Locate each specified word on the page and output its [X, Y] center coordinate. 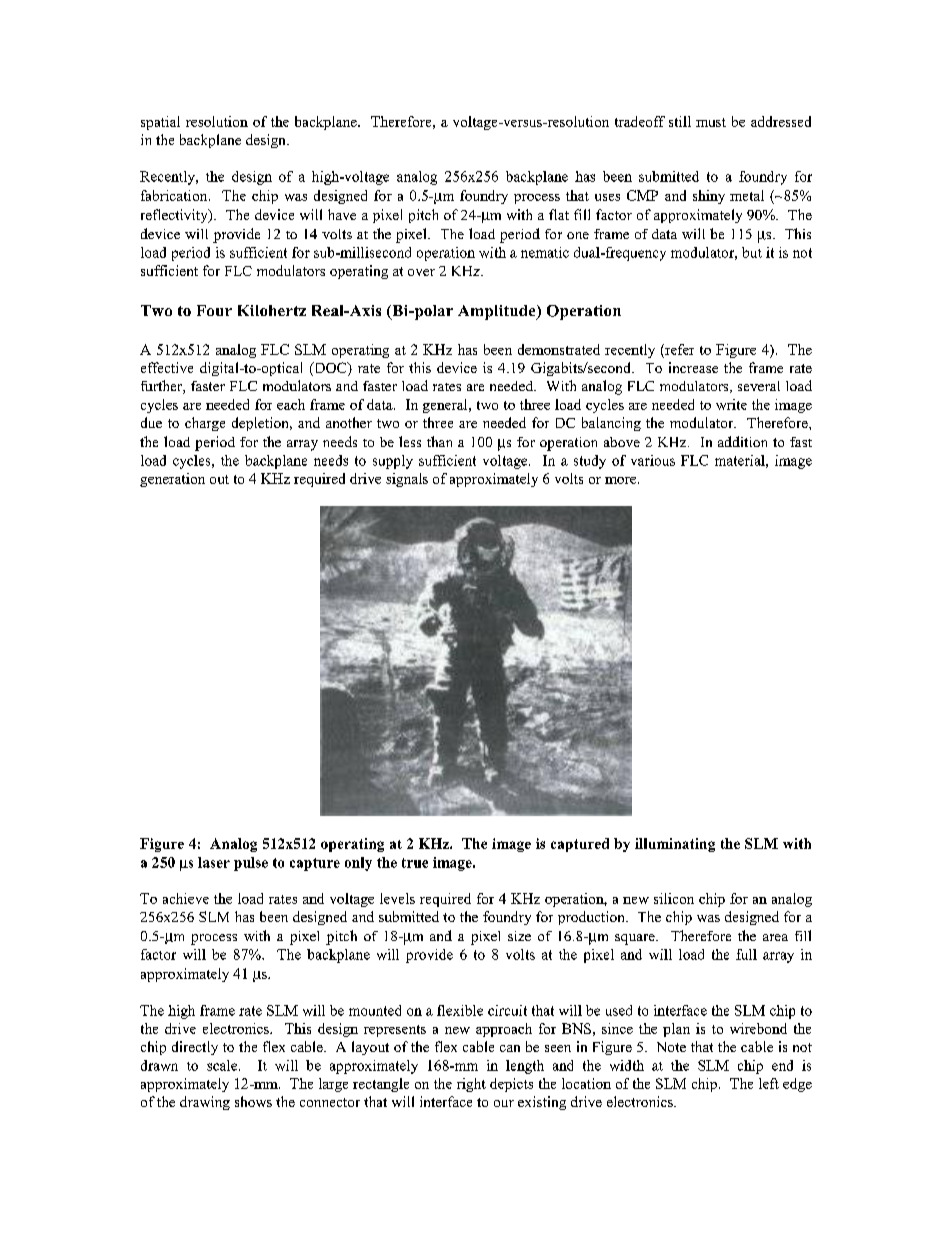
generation [172, 480]
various [653, 460]
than [439, 441]
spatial [160, 123]
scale [223, 1065]
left [769, 1083]
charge [205, 424]
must [711, 122]
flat [559, 214]
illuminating [675, 845]
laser [214, 862]
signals [407, 480]
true [415, 863]
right [471, 1085]
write [731, 404]
